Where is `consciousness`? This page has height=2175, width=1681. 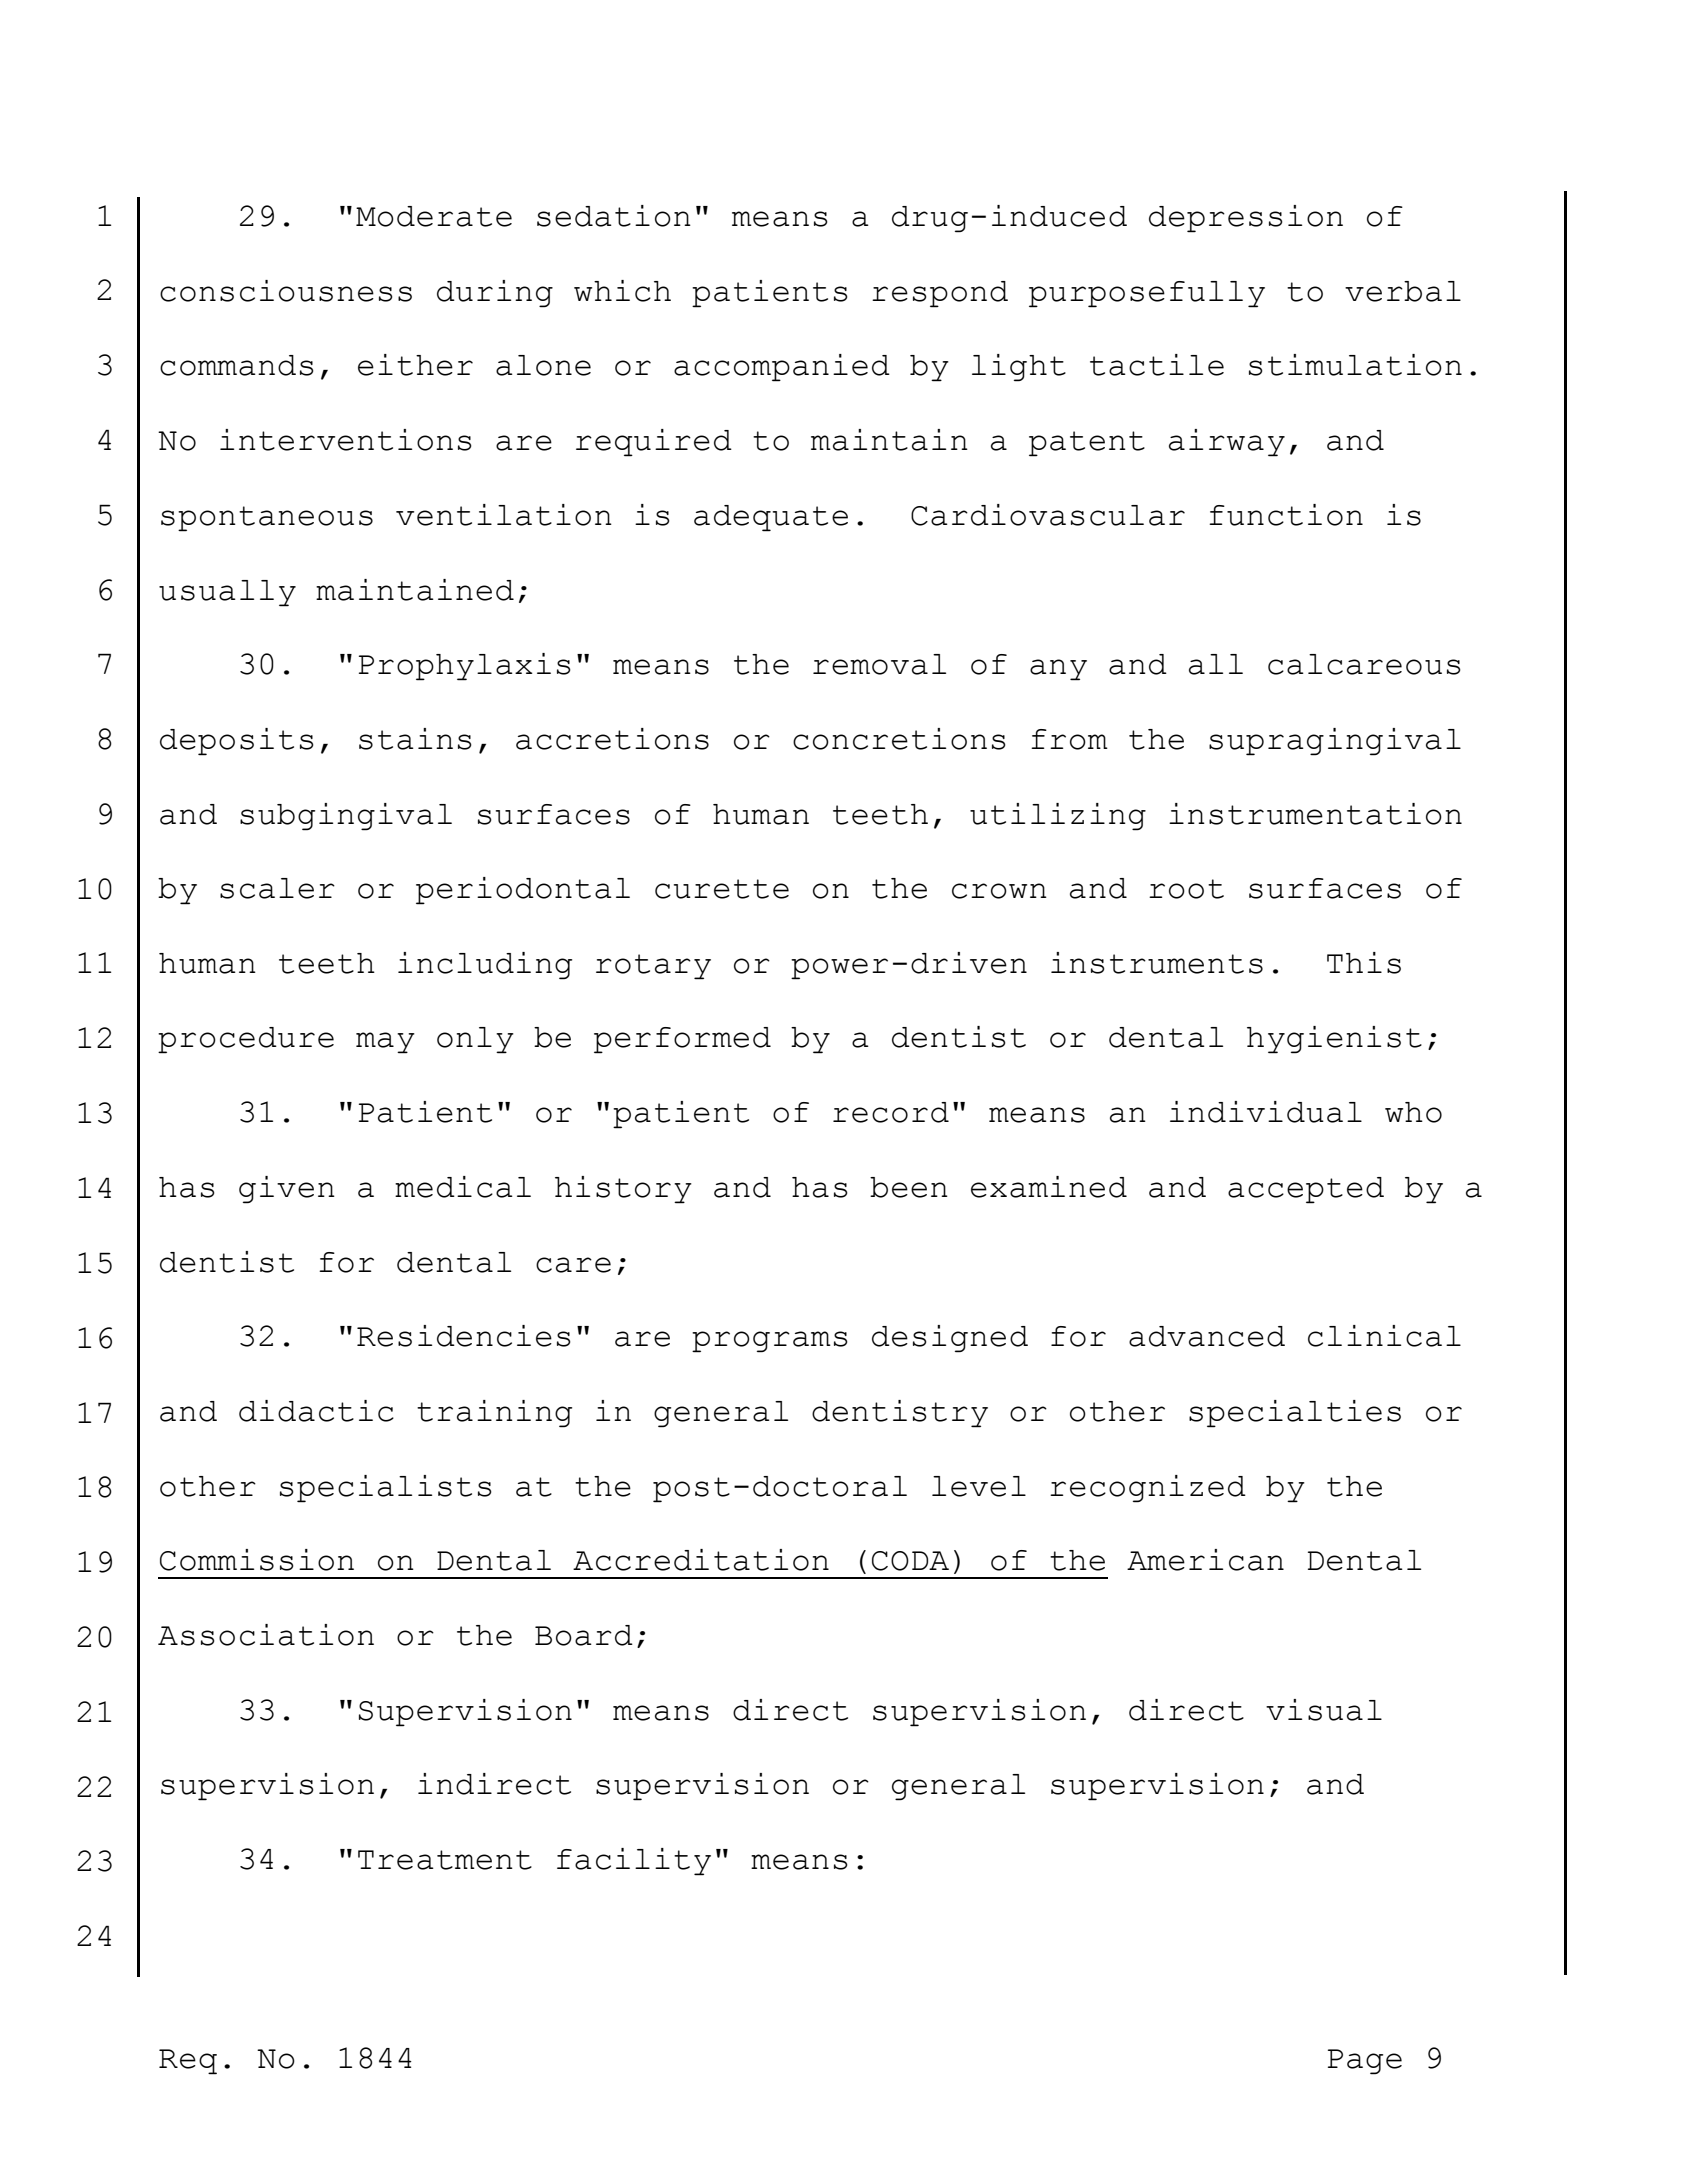
consciousness is located at coordinates (286, 291).
